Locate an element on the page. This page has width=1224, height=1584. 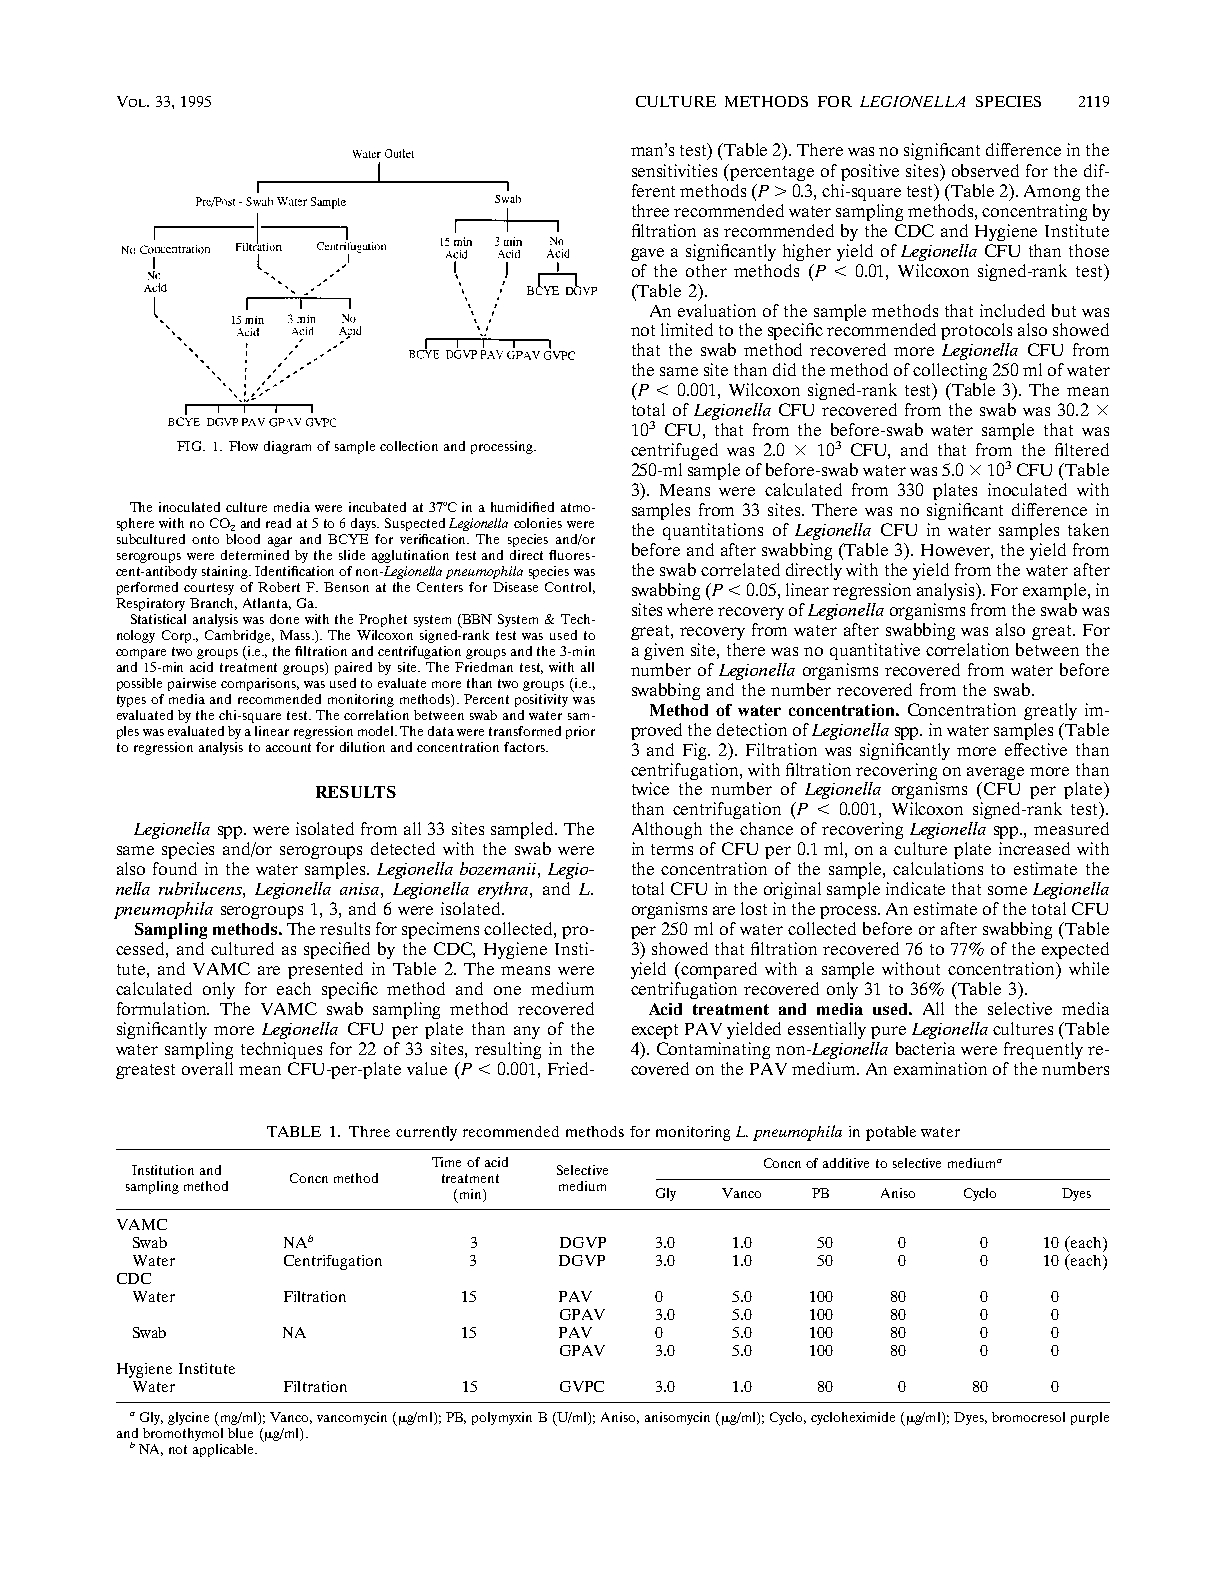
read is located at coordinates (278, 523).
